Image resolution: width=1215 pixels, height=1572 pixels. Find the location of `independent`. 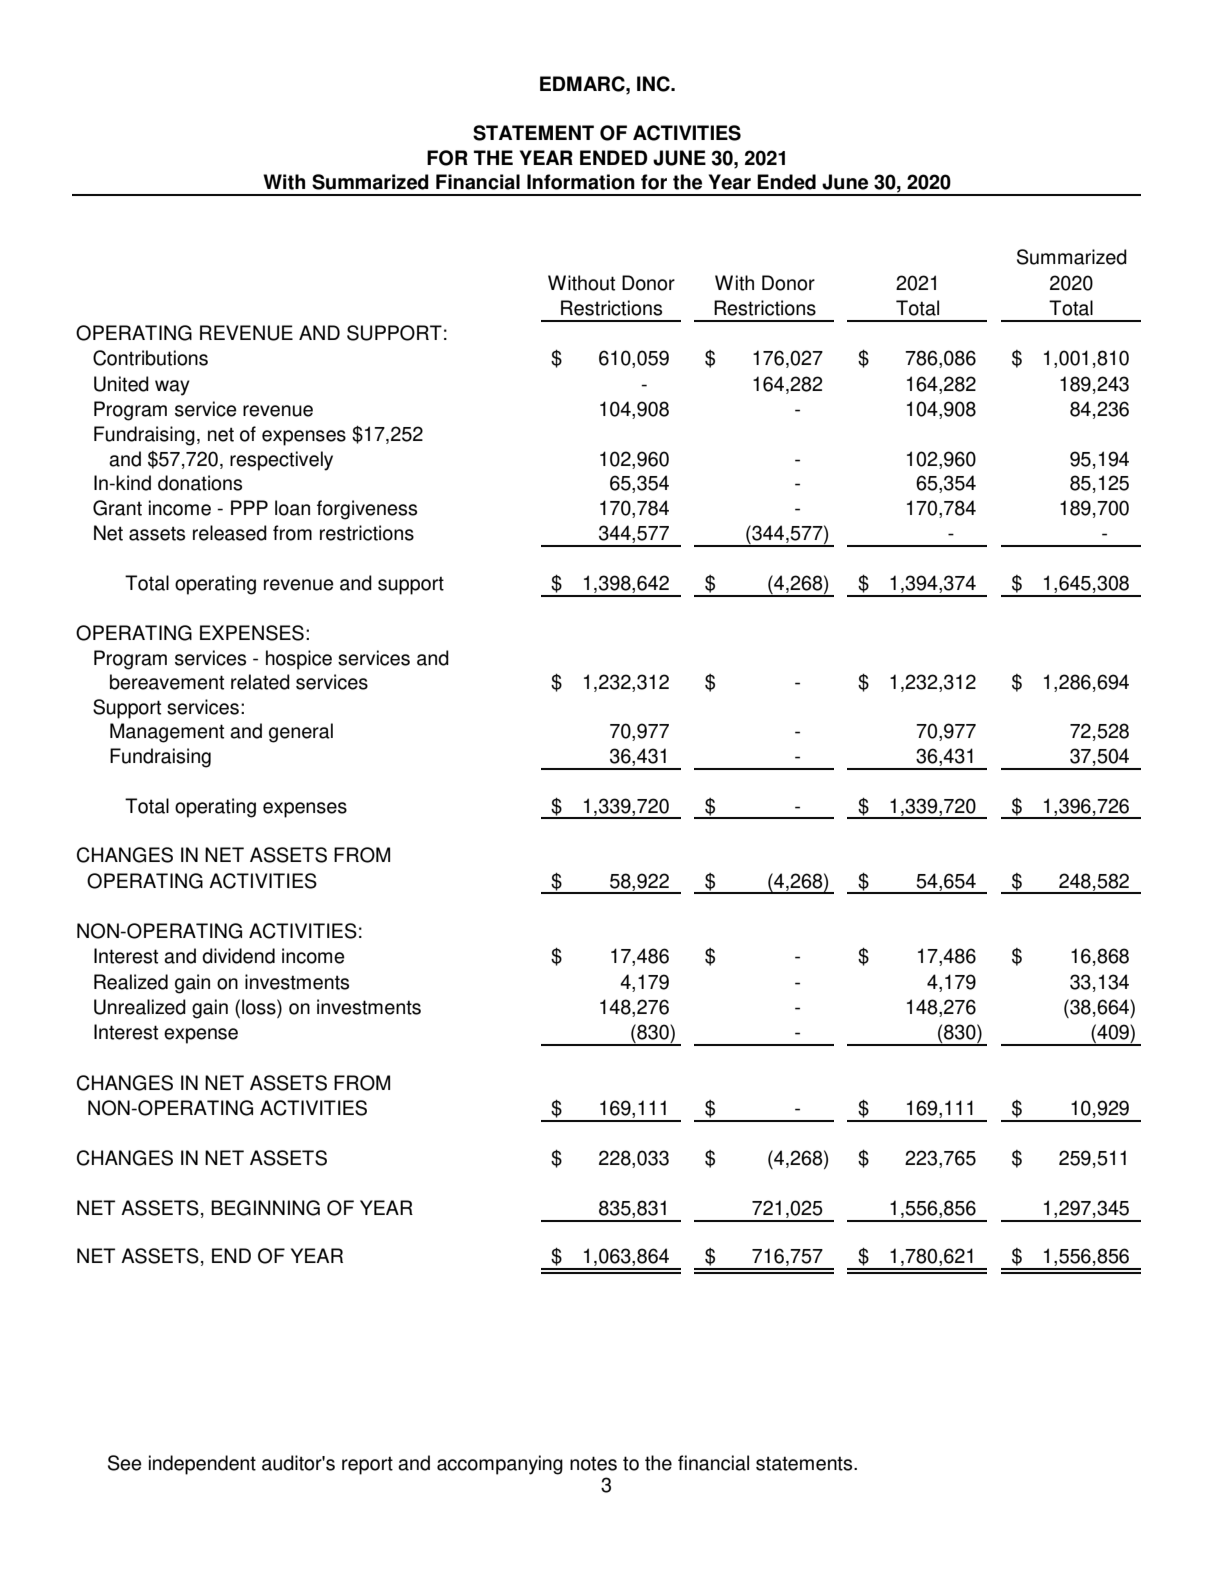

independent is located at coordinates (202, 1465).
